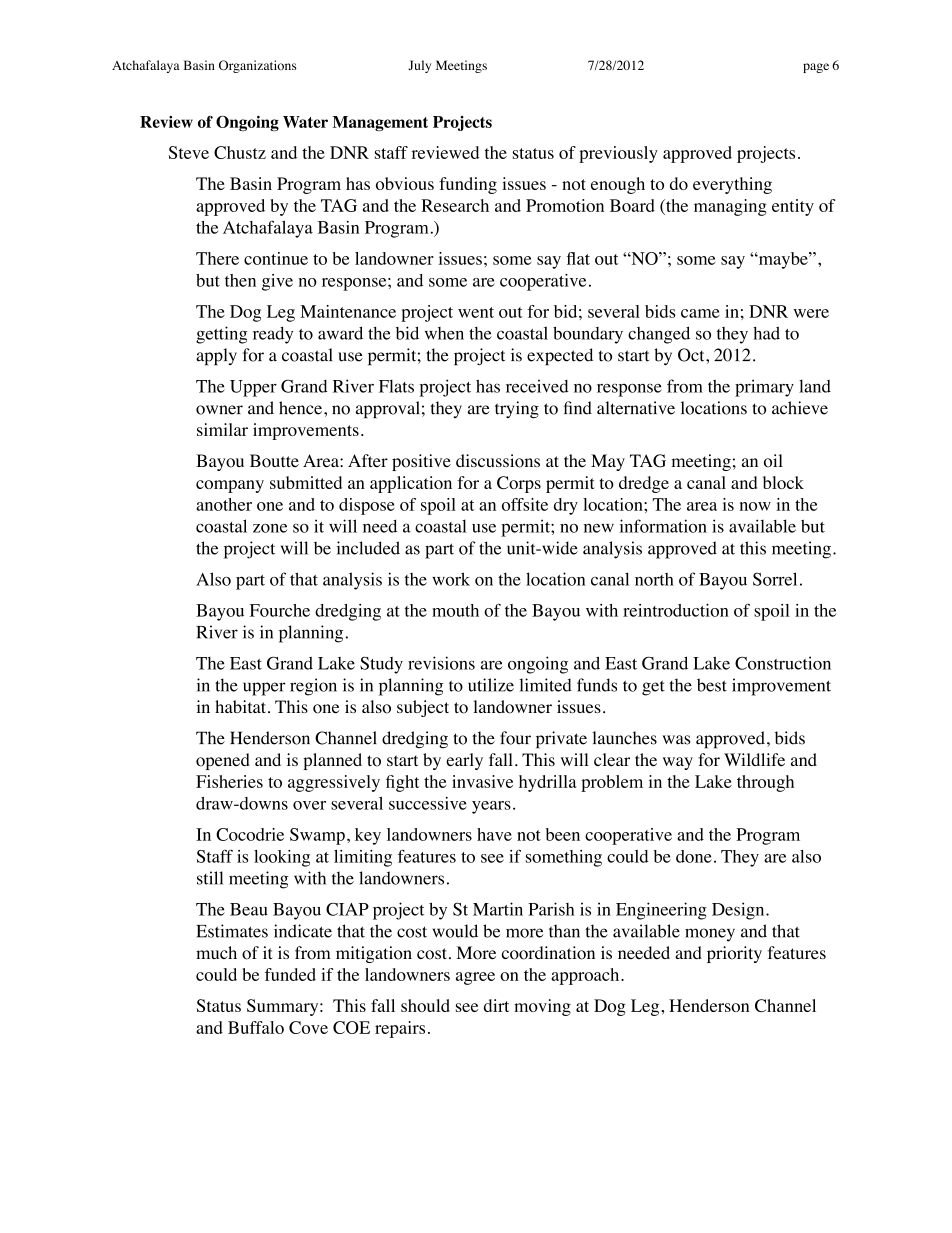 The width and height of the document is (952, 1233). What do you see at coordinates (258, 66) in the document?
I see `Organizations` at bounding box center [258, 66].
